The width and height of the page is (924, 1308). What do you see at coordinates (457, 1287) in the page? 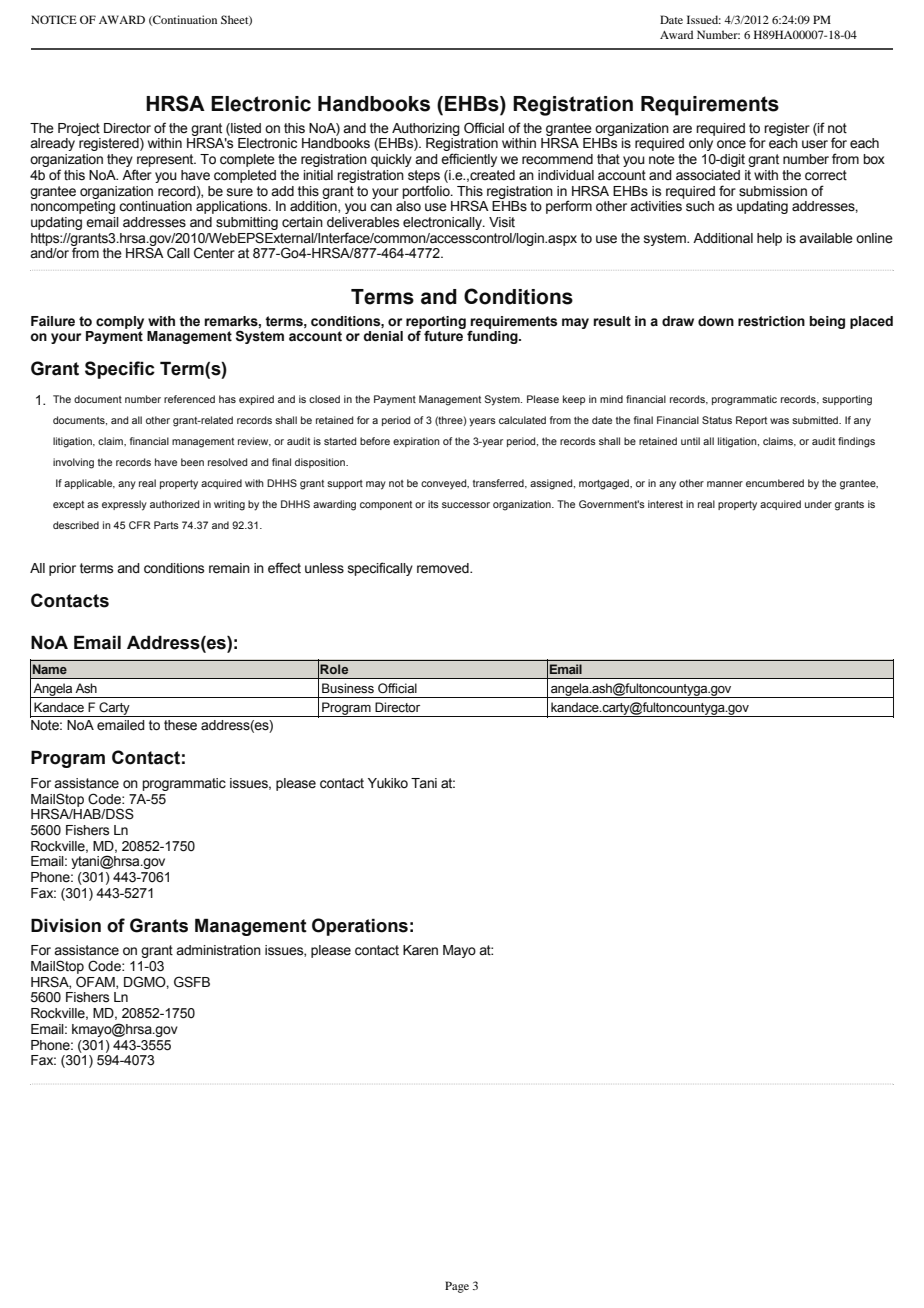
I see `Page` at bounding box center [457, 1287].
